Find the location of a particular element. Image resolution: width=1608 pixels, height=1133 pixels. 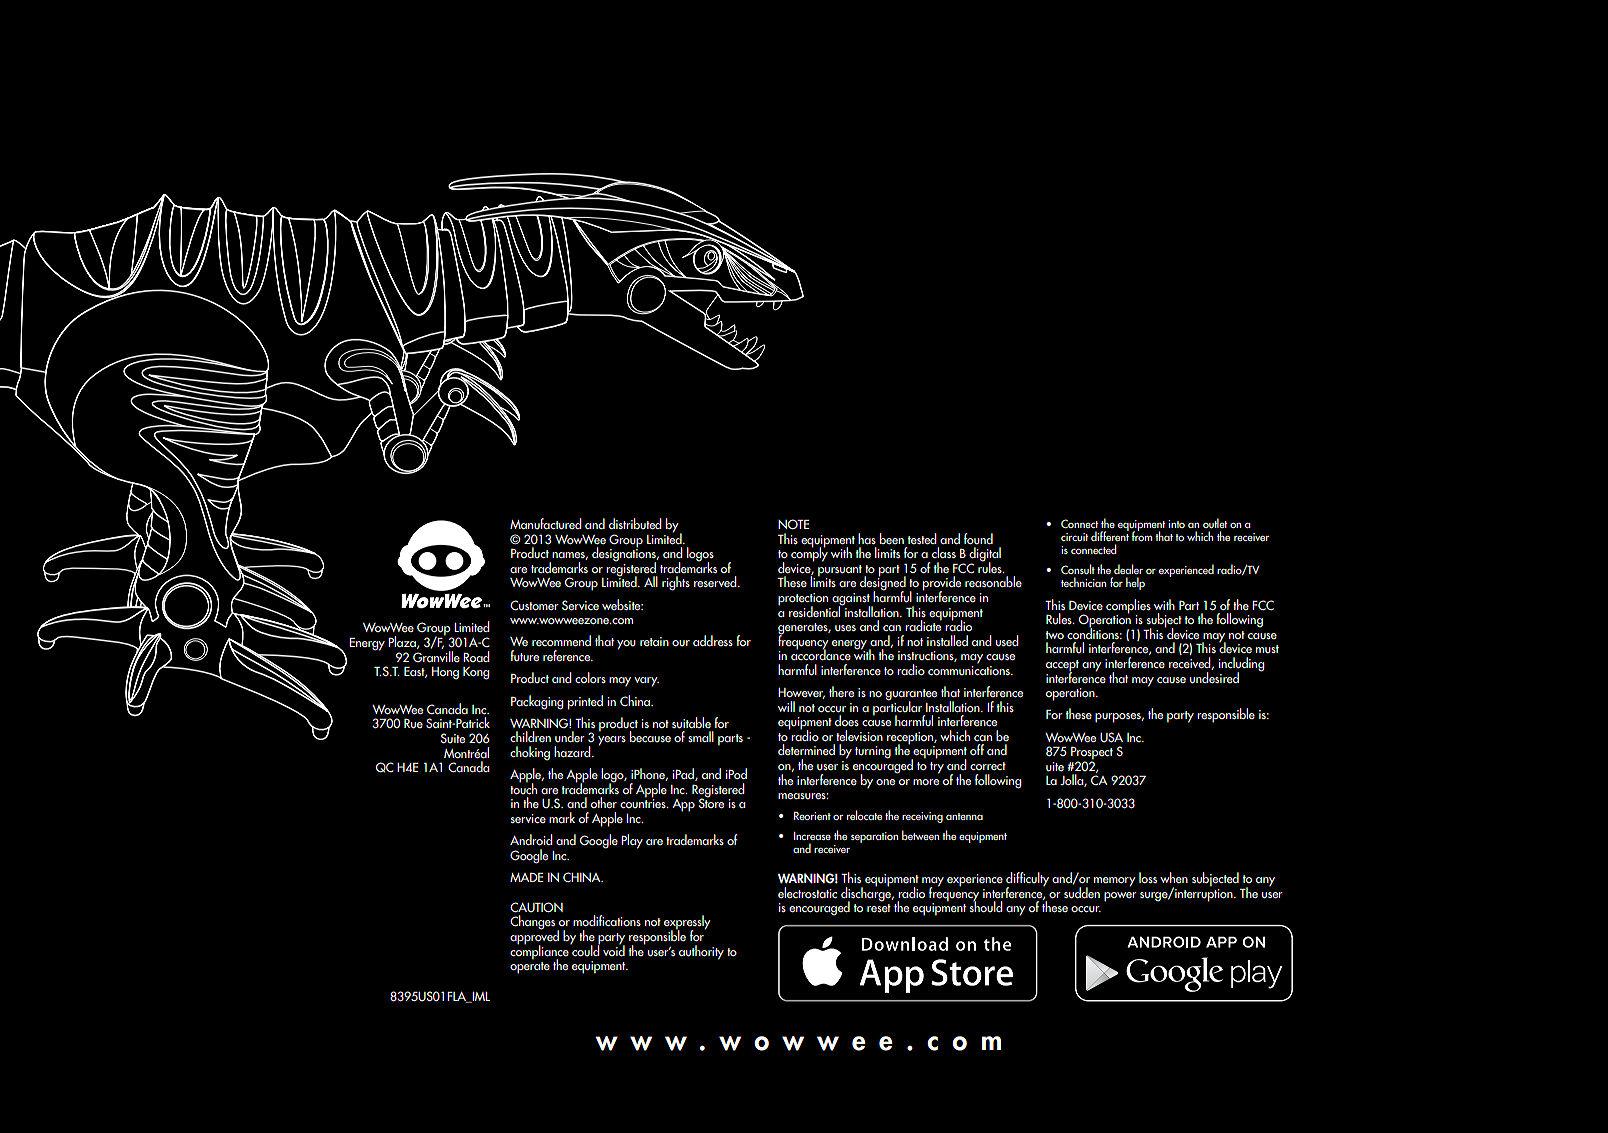

Manufactured is located at coordinates (546, 524).
